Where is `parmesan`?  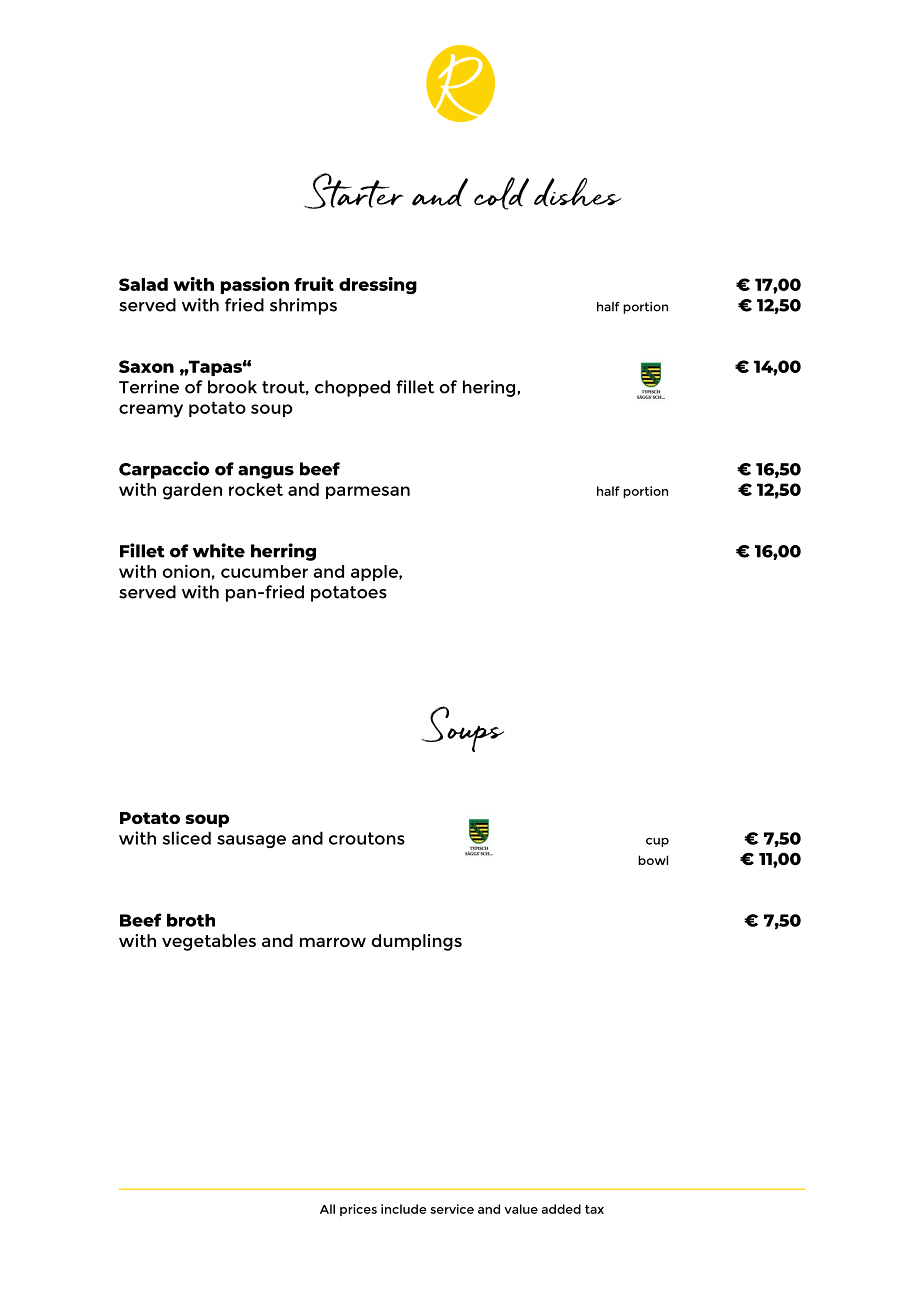
parmesan is located at coordinates (368, 492).
